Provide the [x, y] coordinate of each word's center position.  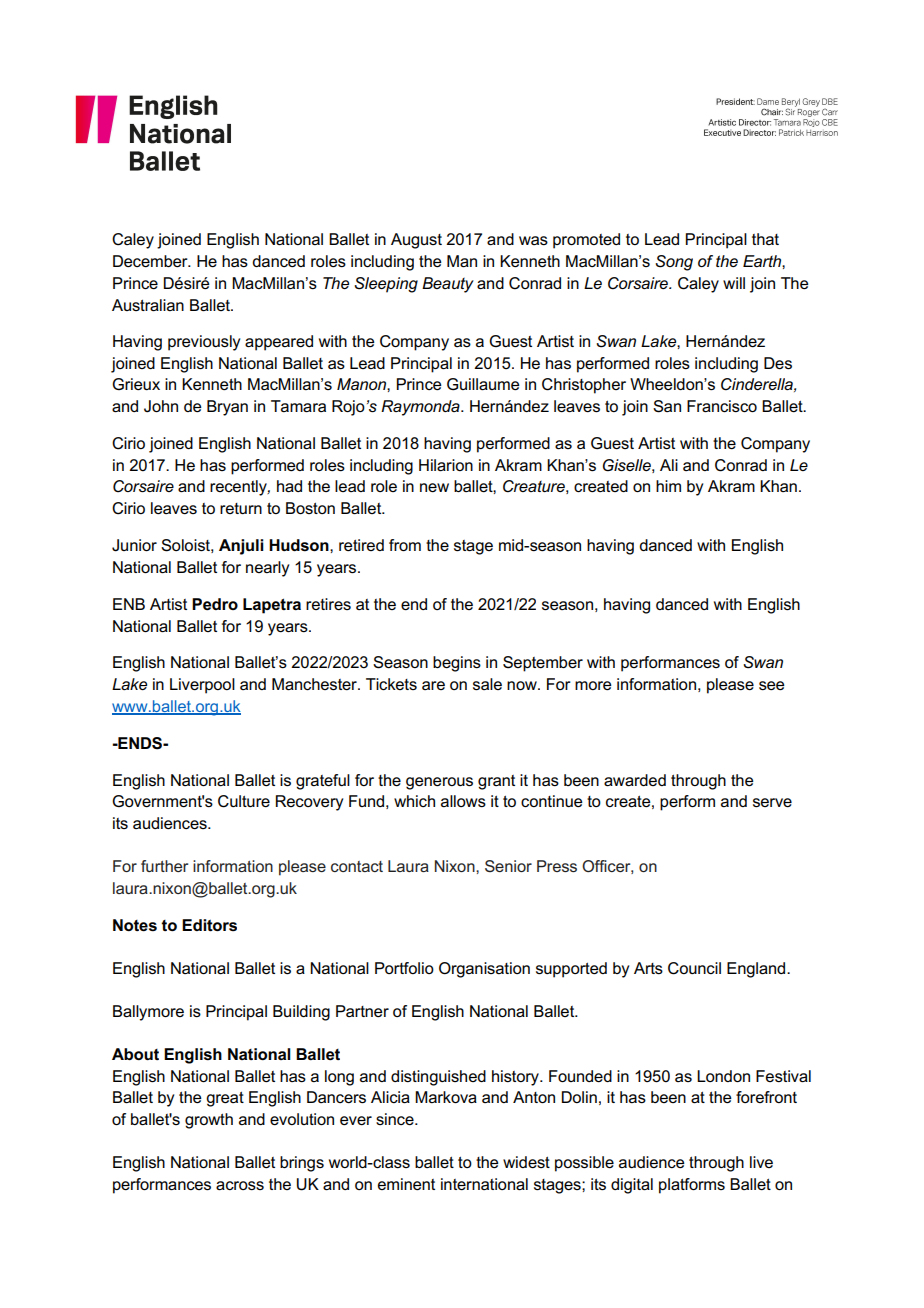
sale [487, 684]
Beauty [448, 285]
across [240, 1185]
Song [674, 263]
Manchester [315, 684]
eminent [406, 1184]
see [772, 685]
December [151, 261]
